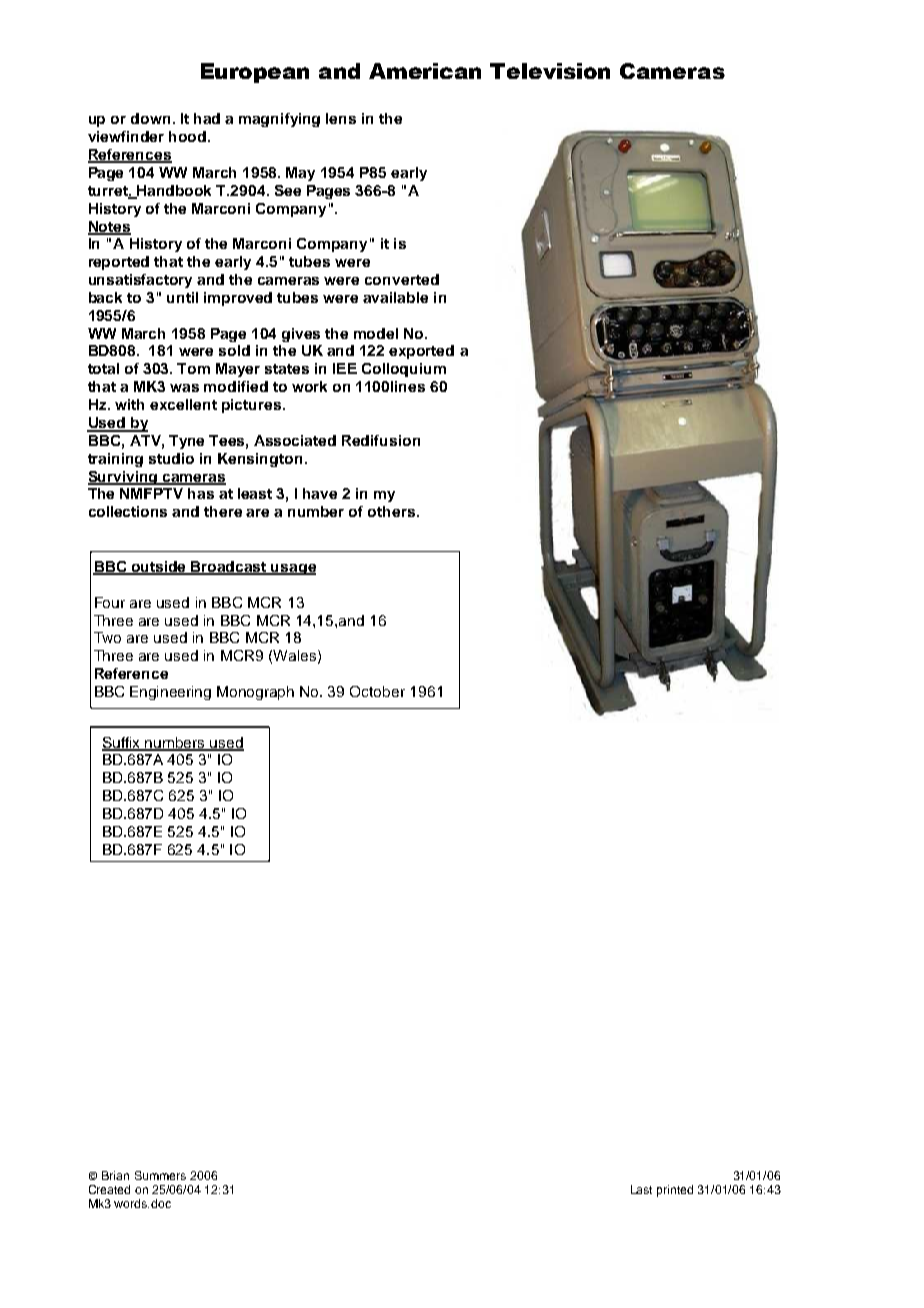  What do you see at coordinates (421, 352) in the screenshot?
I see `exported` at bounding box center [421, 352].
